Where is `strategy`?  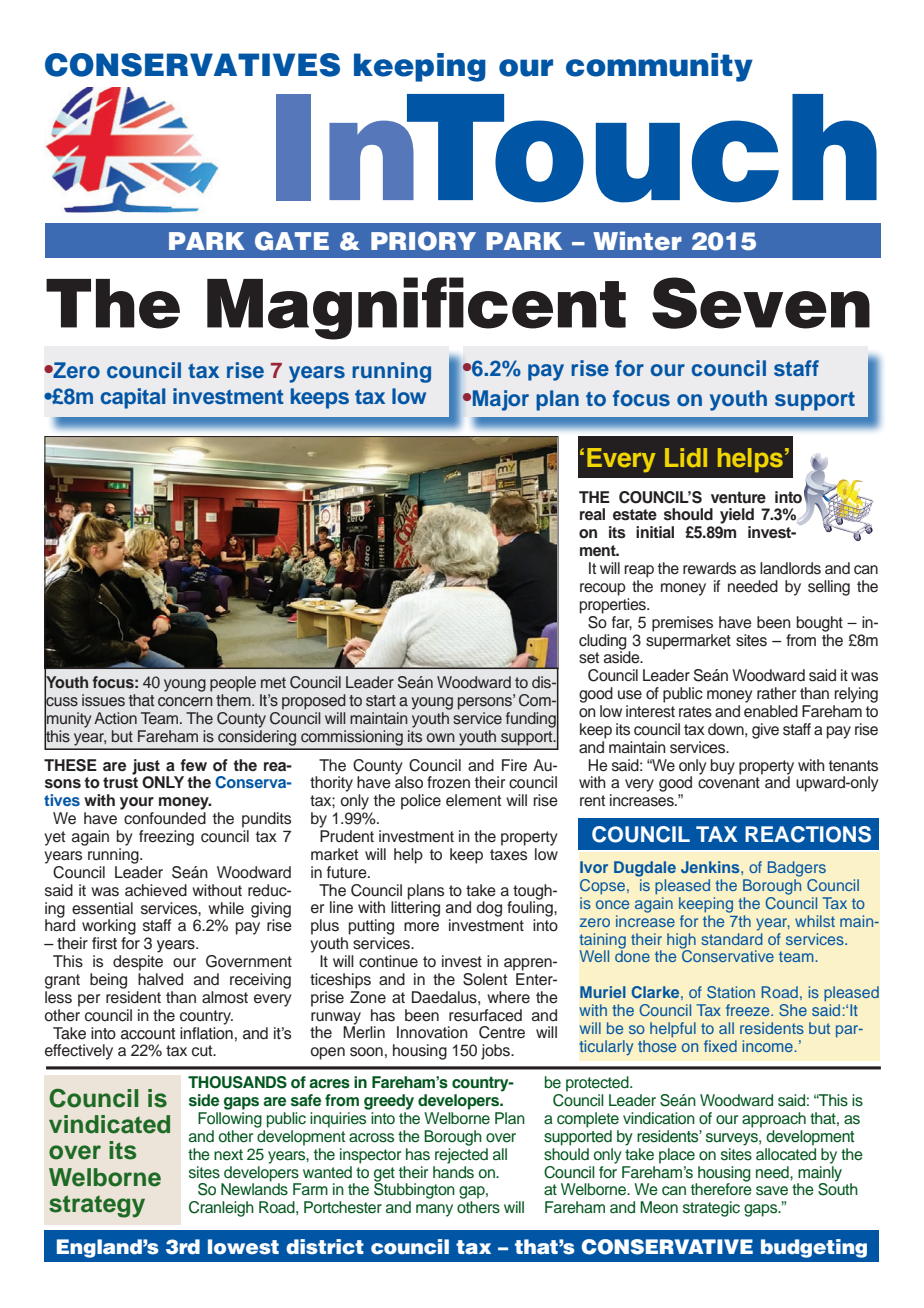
strategy is located at coordinates (97, 1206).
